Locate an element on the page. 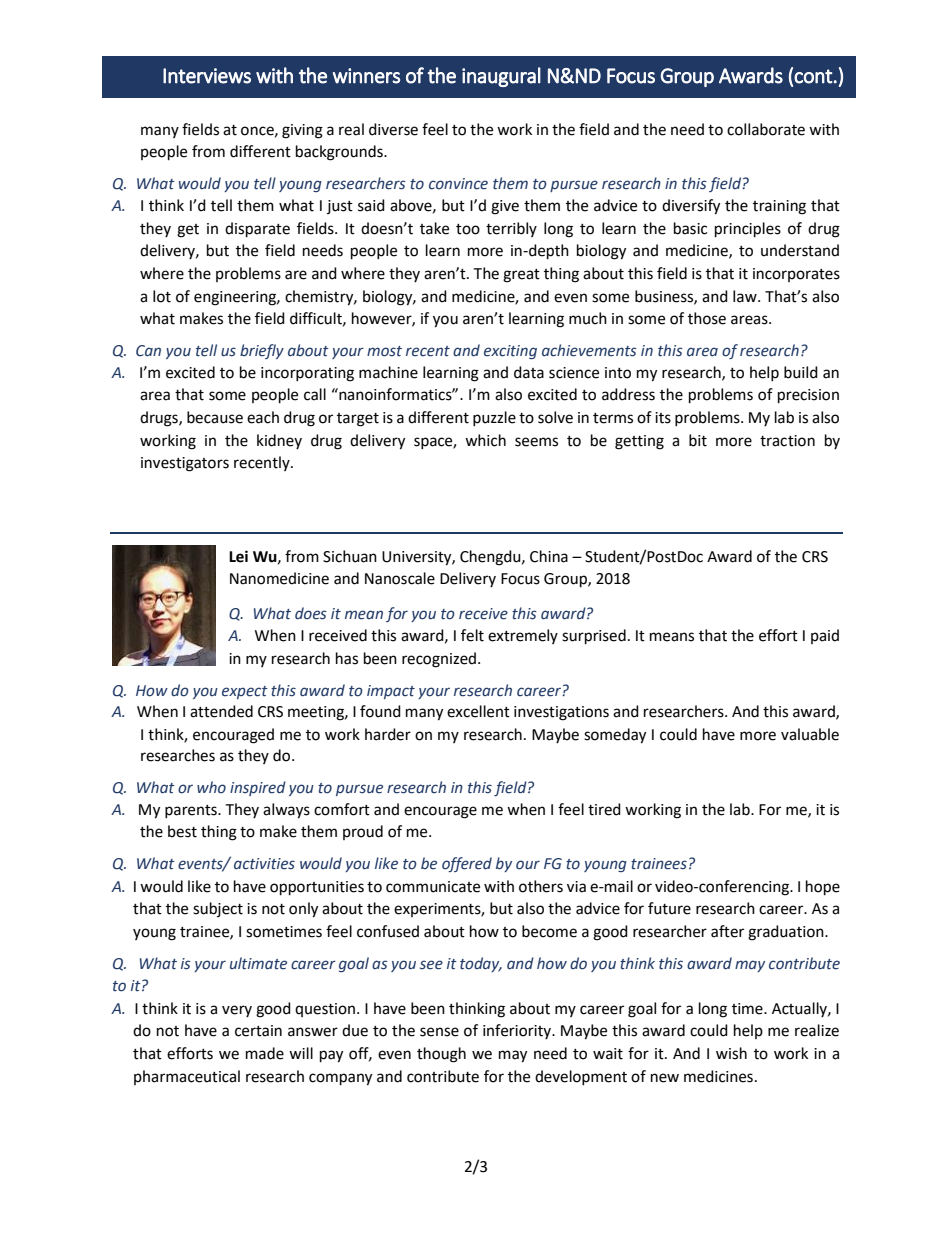 This image has height=1233, width=952. inferiority is located at coordinates (518, 1031).
